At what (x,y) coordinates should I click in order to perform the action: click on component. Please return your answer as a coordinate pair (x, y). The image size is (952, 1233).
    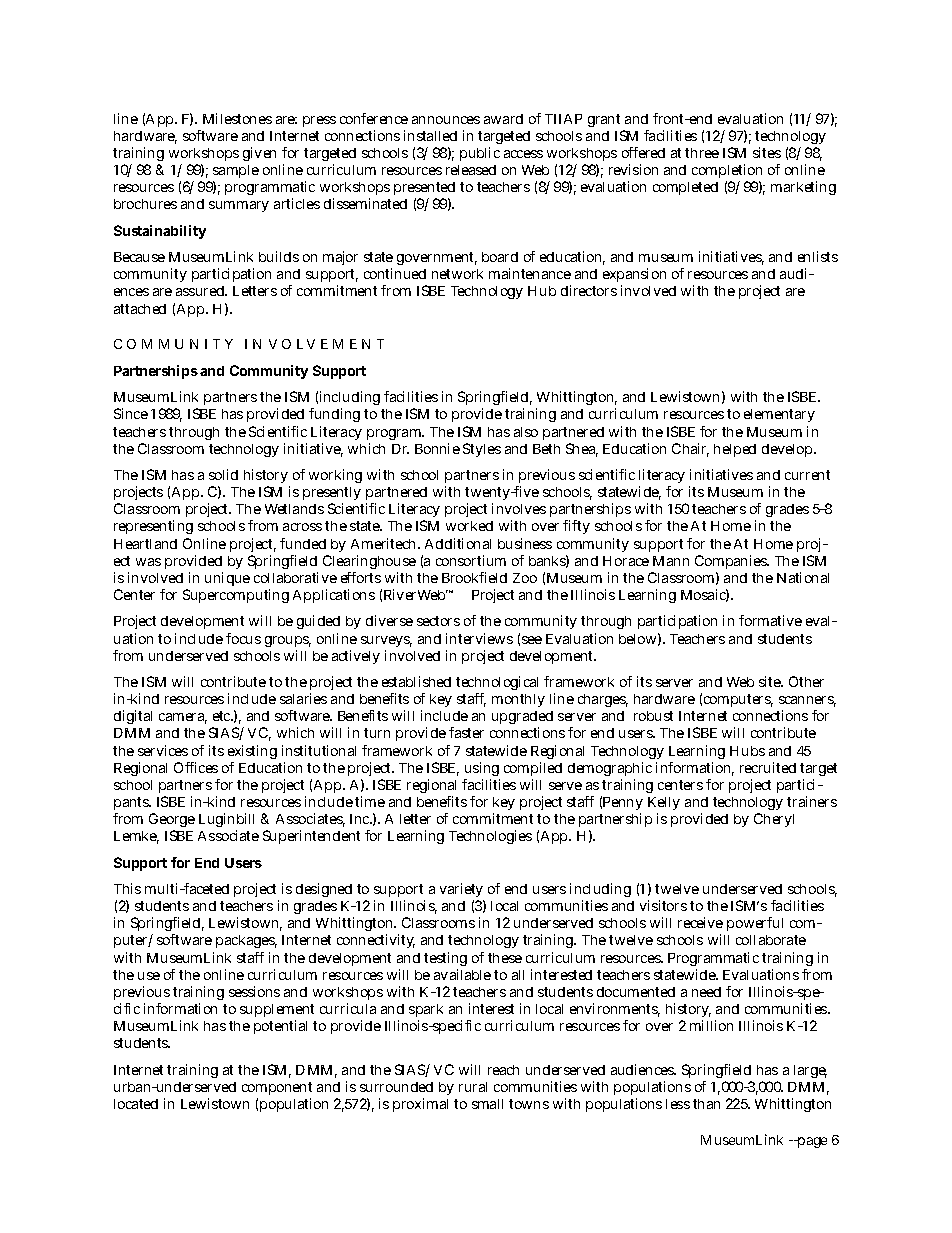
    Looking at the image, I should click on (277, 1088).
